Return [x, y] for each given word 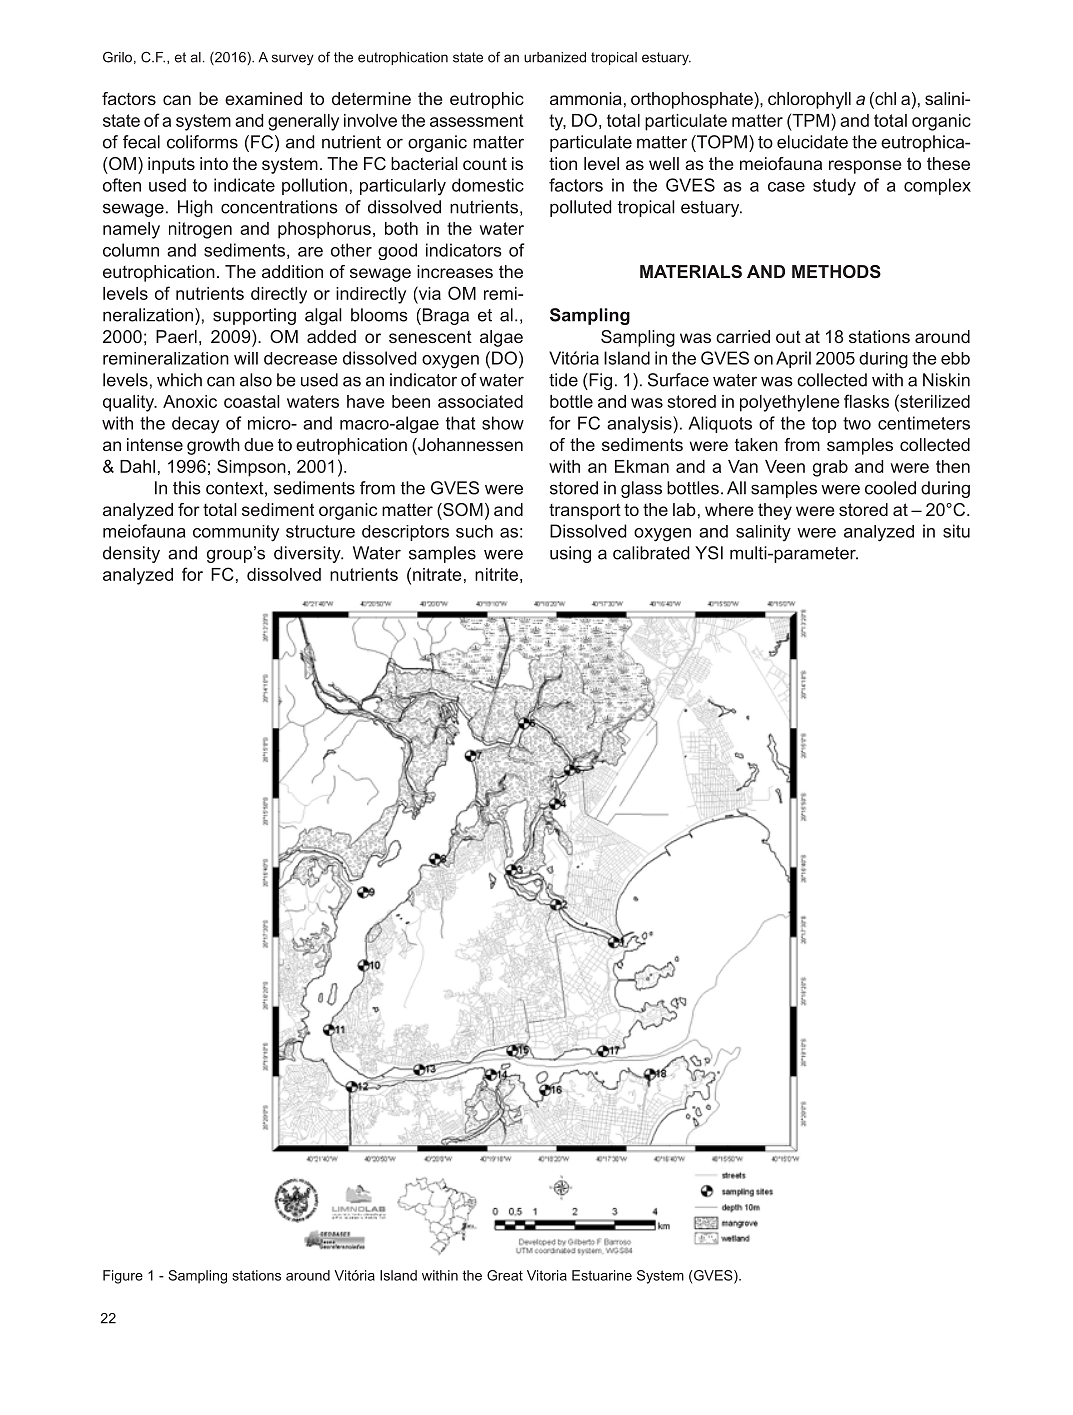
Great [505, 1275]
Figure [123, 1277]
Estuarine [602, 1275]
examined [263, 98]
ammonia [586, 98]
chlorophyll [809, 100]
